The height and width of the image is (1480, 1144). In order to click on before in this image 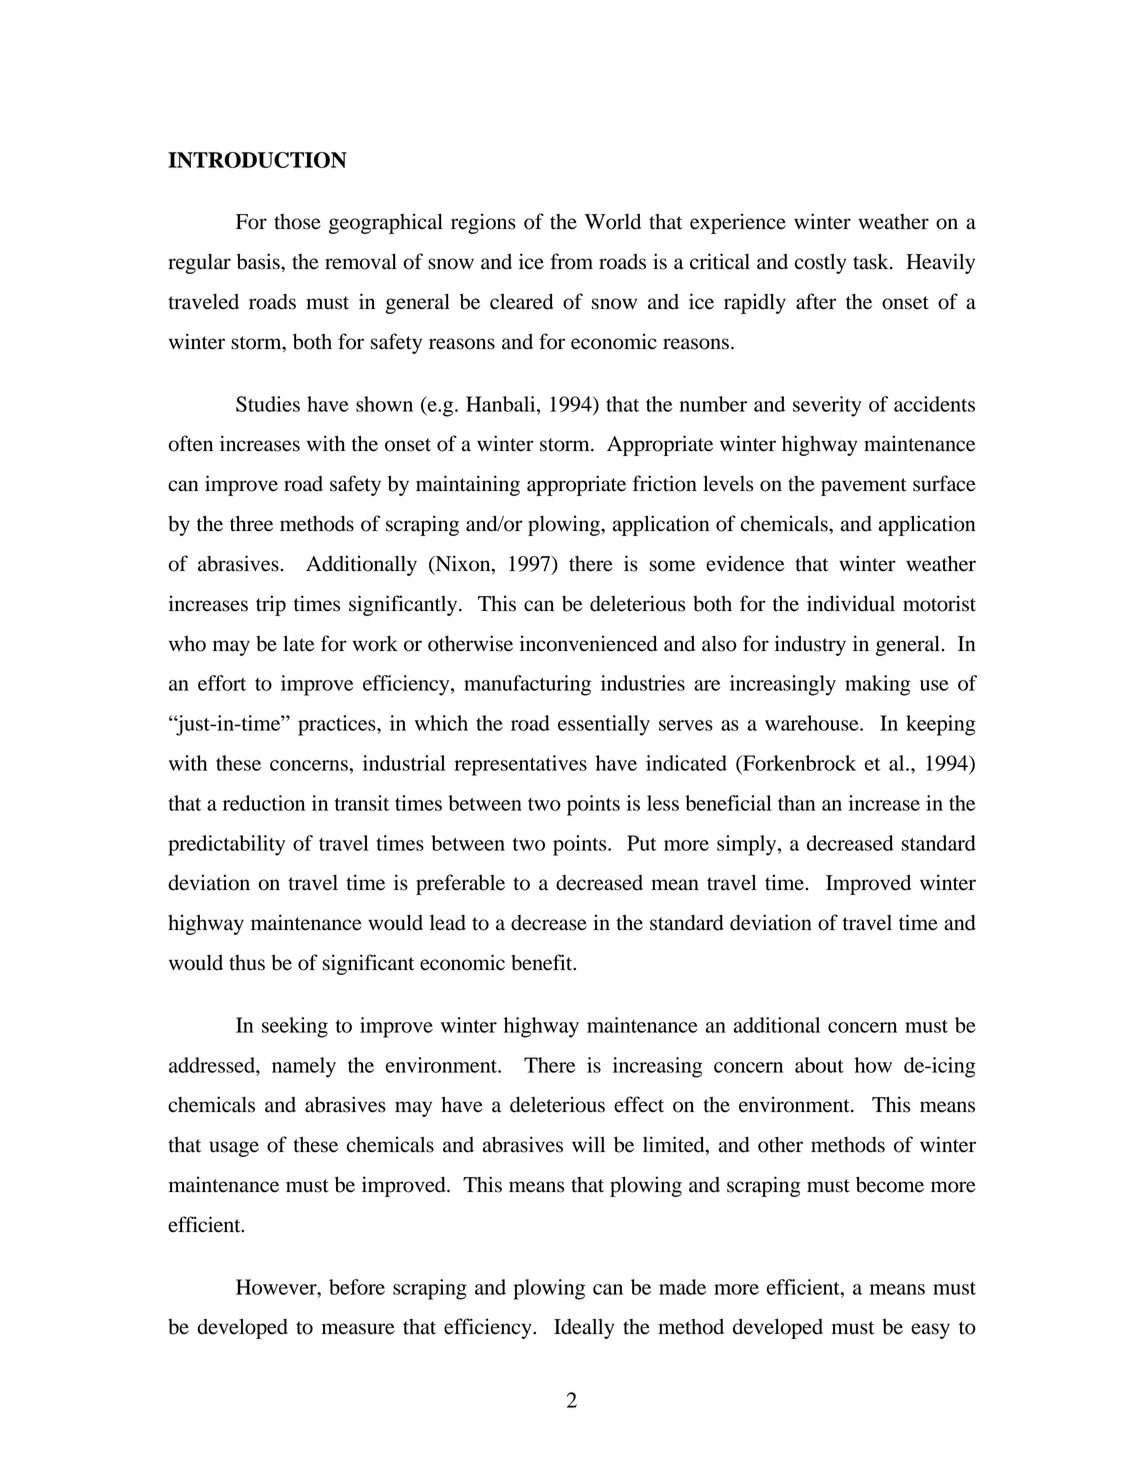, I will do `click(357, 1287)`.
